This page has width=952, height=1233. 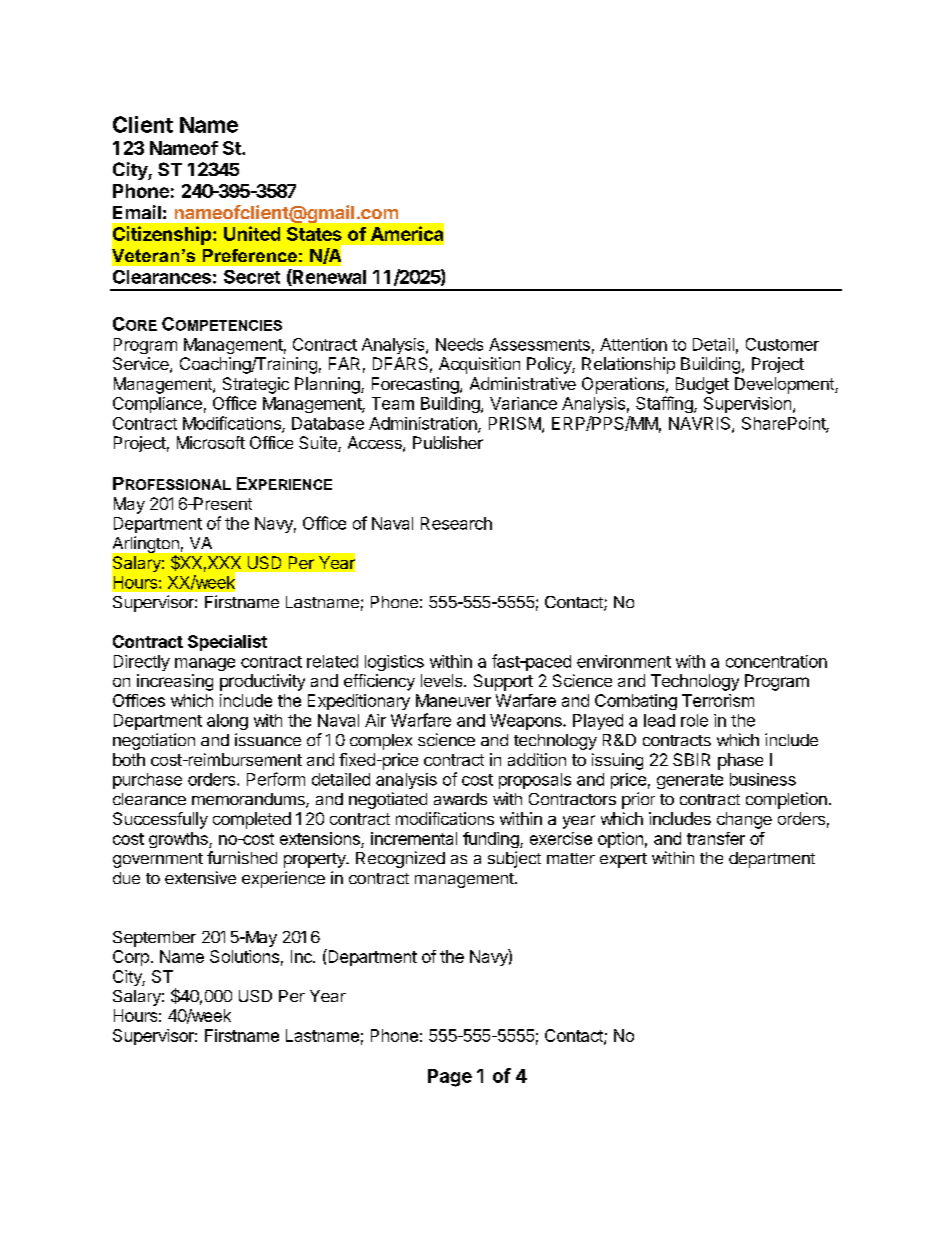 What do you see at coordinates (211, 442) in the page?
I see `Microsoft` at bounding box center [211, 442].
